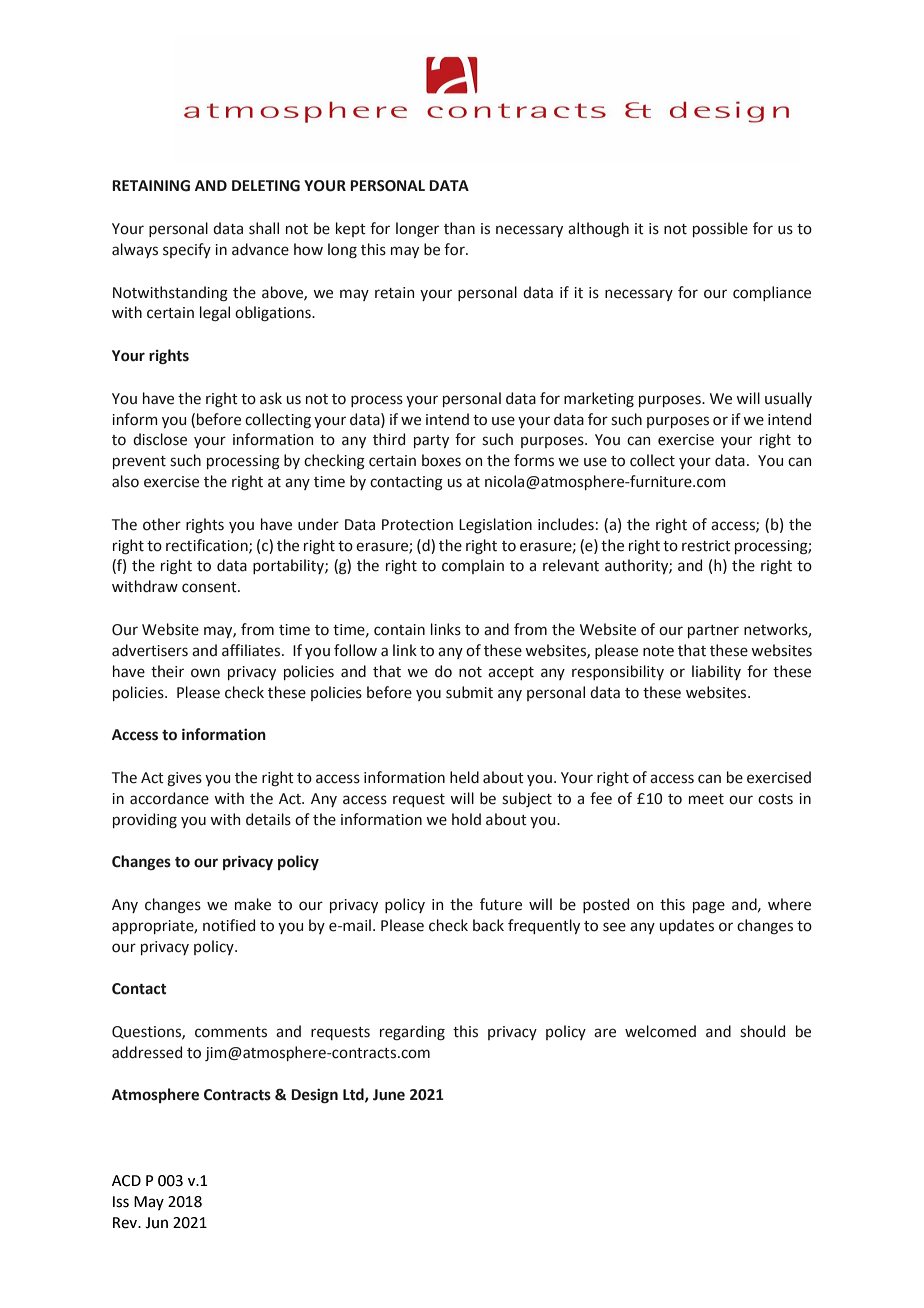 The width and height of the screenshot is (924, 1308). What do you see at coordinates (660, 1031) in the screenshot?
I see `welcomed` at bounding box center [660, 1031].
